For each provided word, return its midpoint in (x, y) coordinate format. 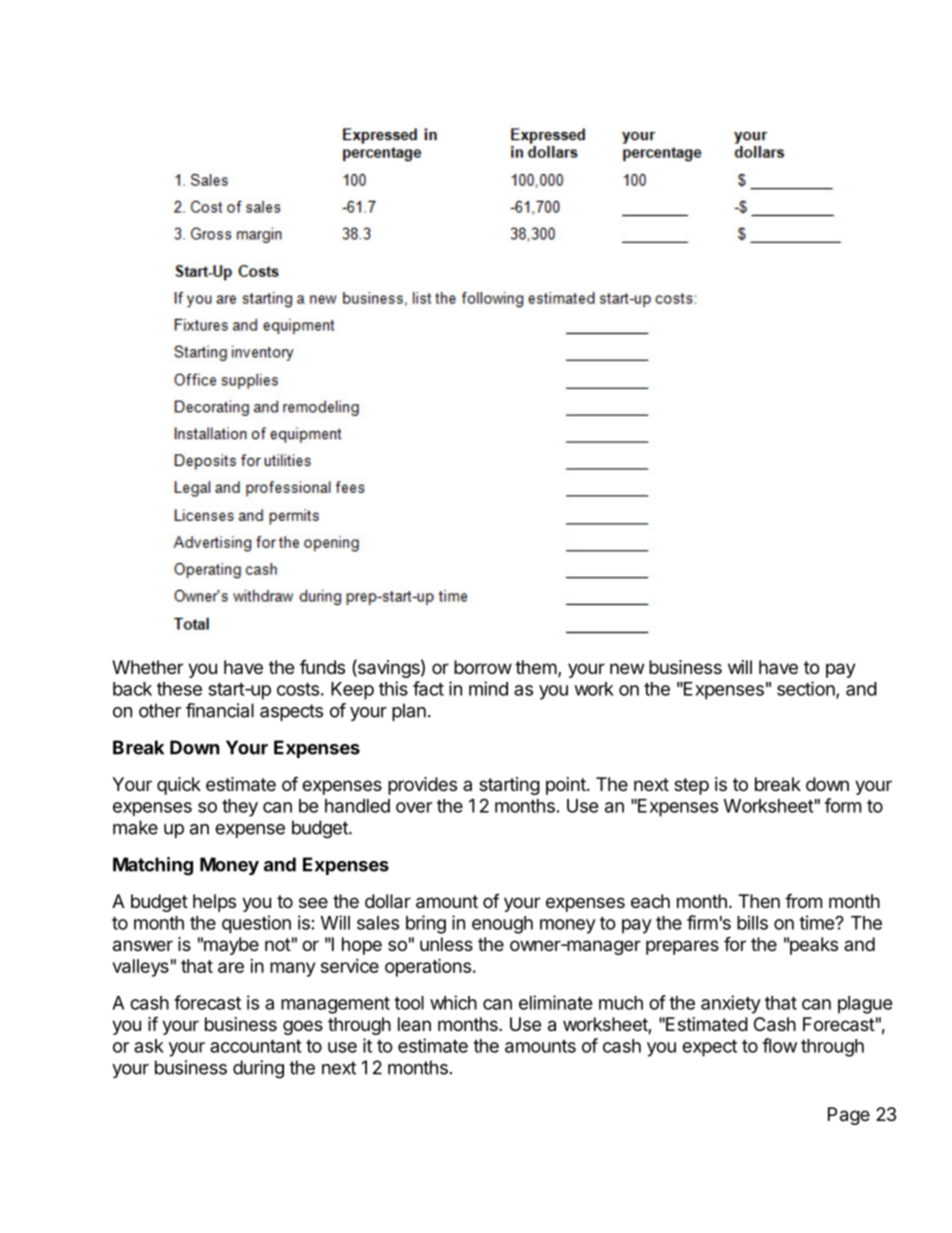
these (179, 689)
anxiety (731, 1004)
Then (759, 901)
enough (502, 925)
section (807, 689)
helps (214, 903)
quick (179, 786)
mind (488, 688)
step (691, 786)
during (258, 1069)
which (453, 1002)
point (566, 786)
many (292, 969)
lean (414, 1024)
